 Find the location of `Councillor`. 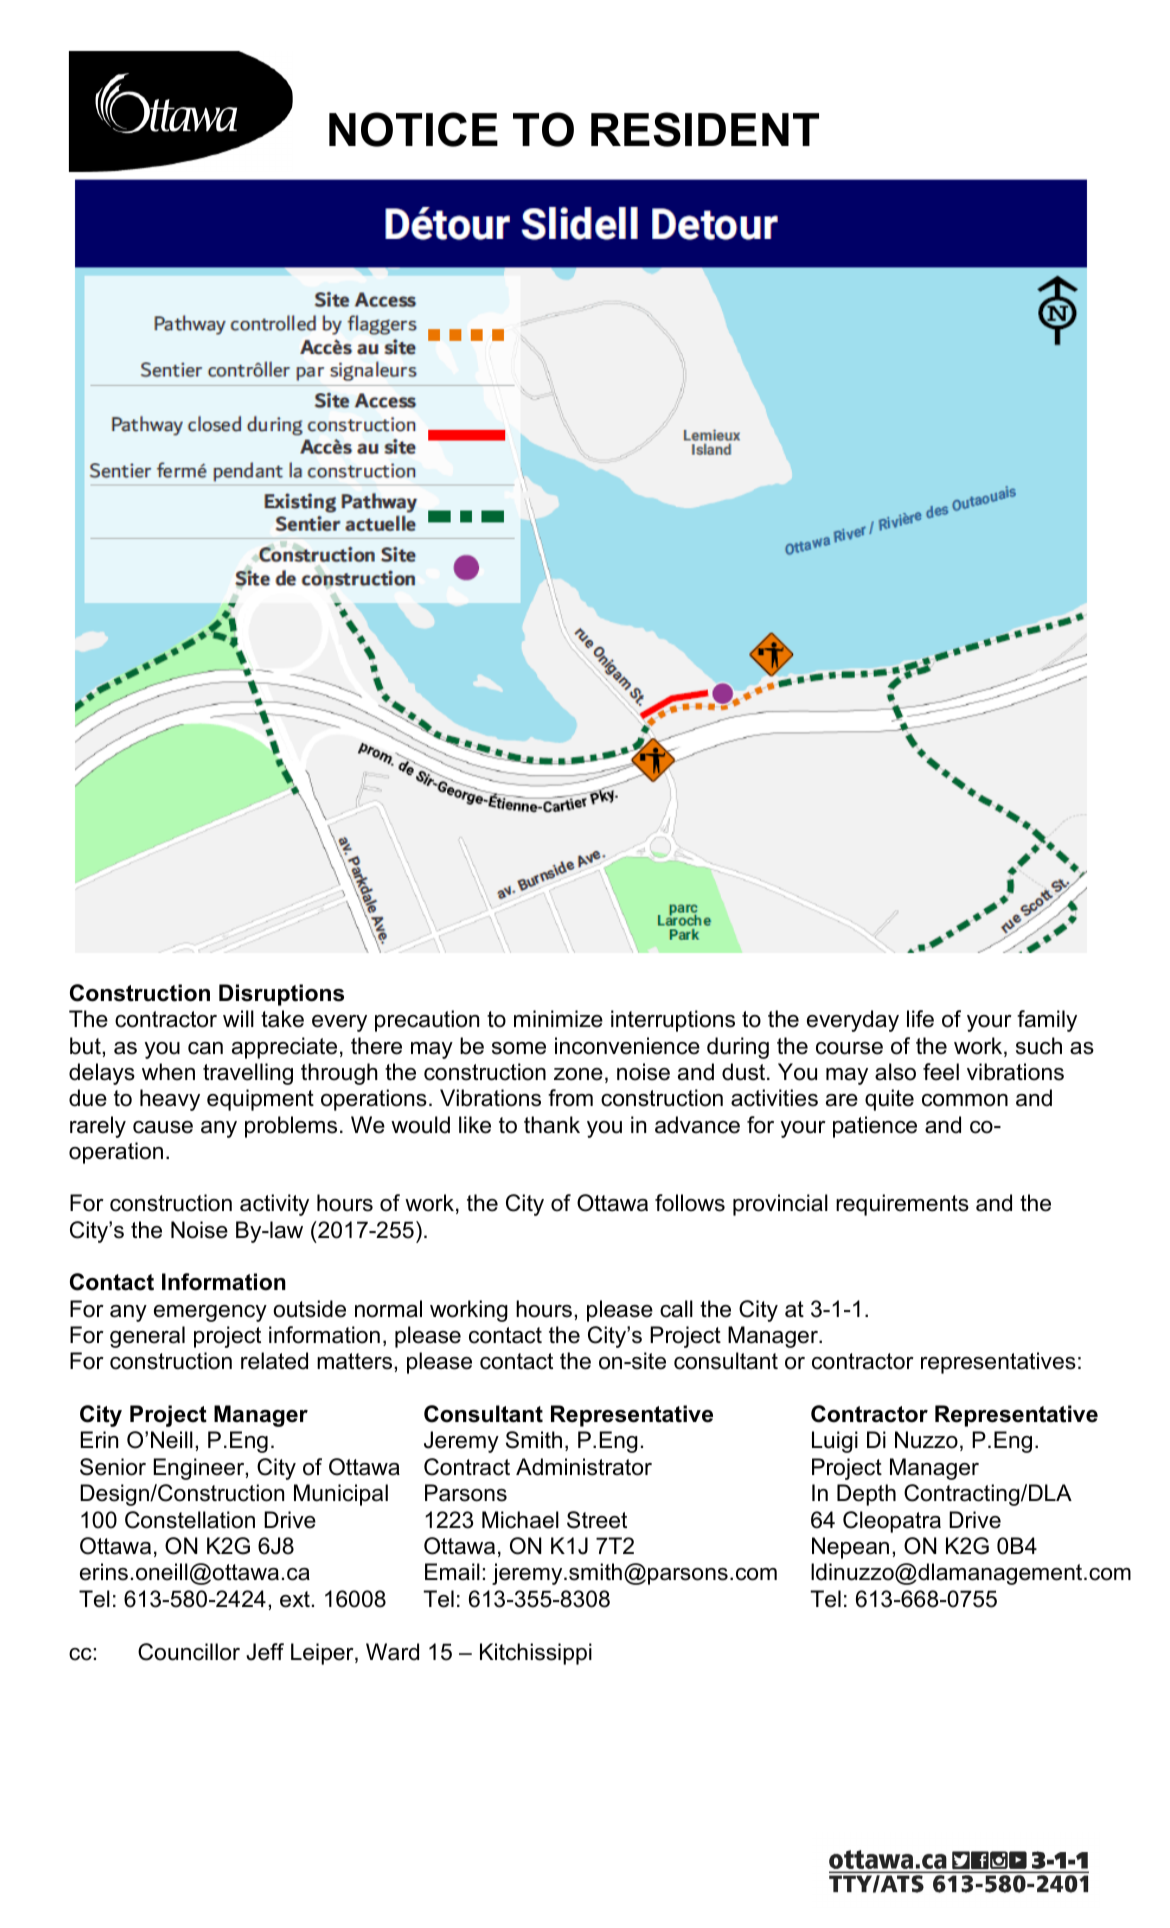

Councillor is located at coordinates (189, 1652).
